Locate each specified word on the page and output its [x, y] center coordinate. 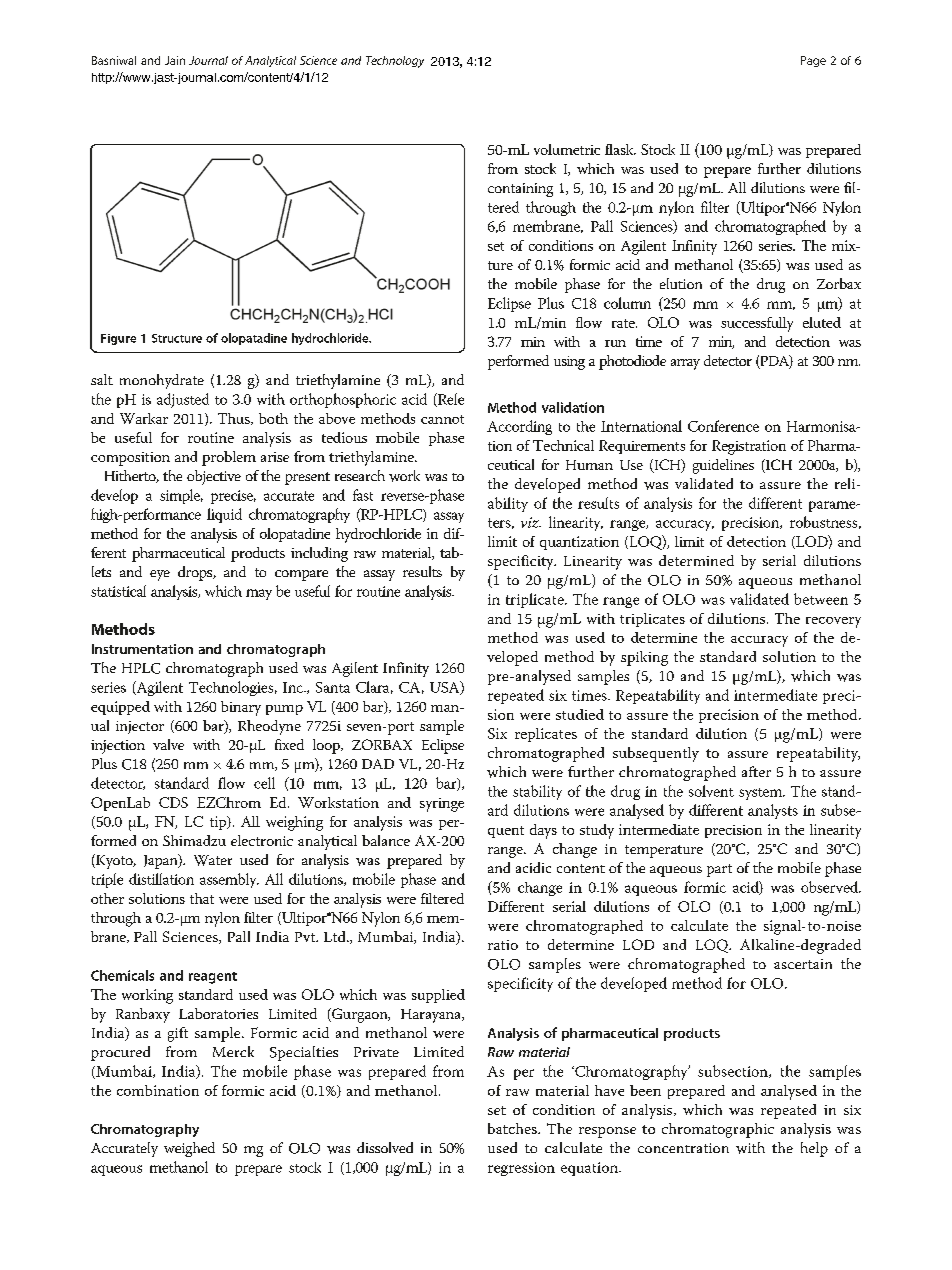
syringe [442, 805]
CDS [173, 802]
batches [513, 1128]
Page [813, 61]
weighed [189, 1149]
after [756, 771]
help [814, 1149]
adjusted [183, 400]
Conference [723, 426]
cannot [442, 419]
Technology [395, 62]
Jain [175, 60]
